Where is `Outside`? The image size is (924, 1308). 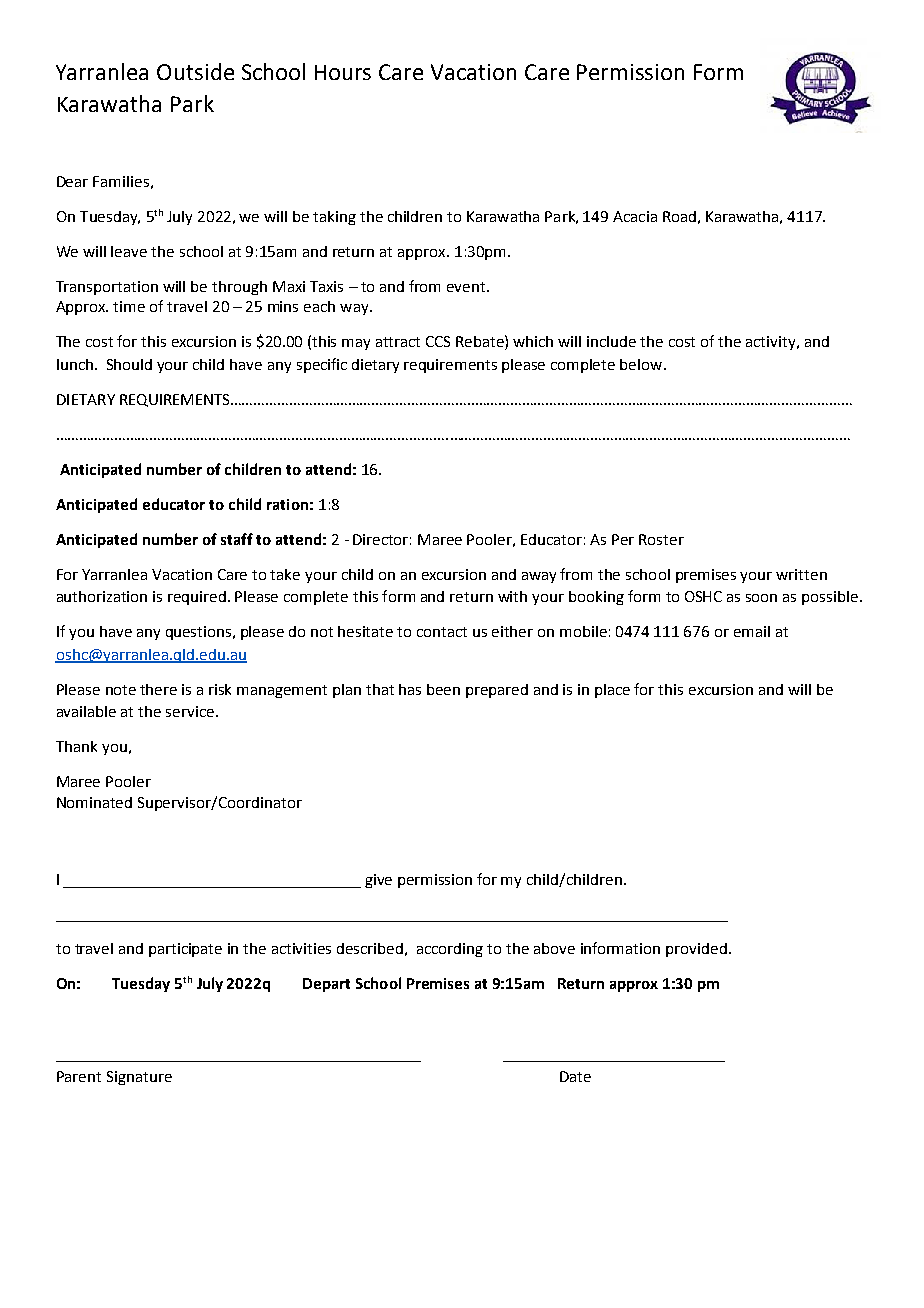
Outside is located at coordinates (195, 71).
